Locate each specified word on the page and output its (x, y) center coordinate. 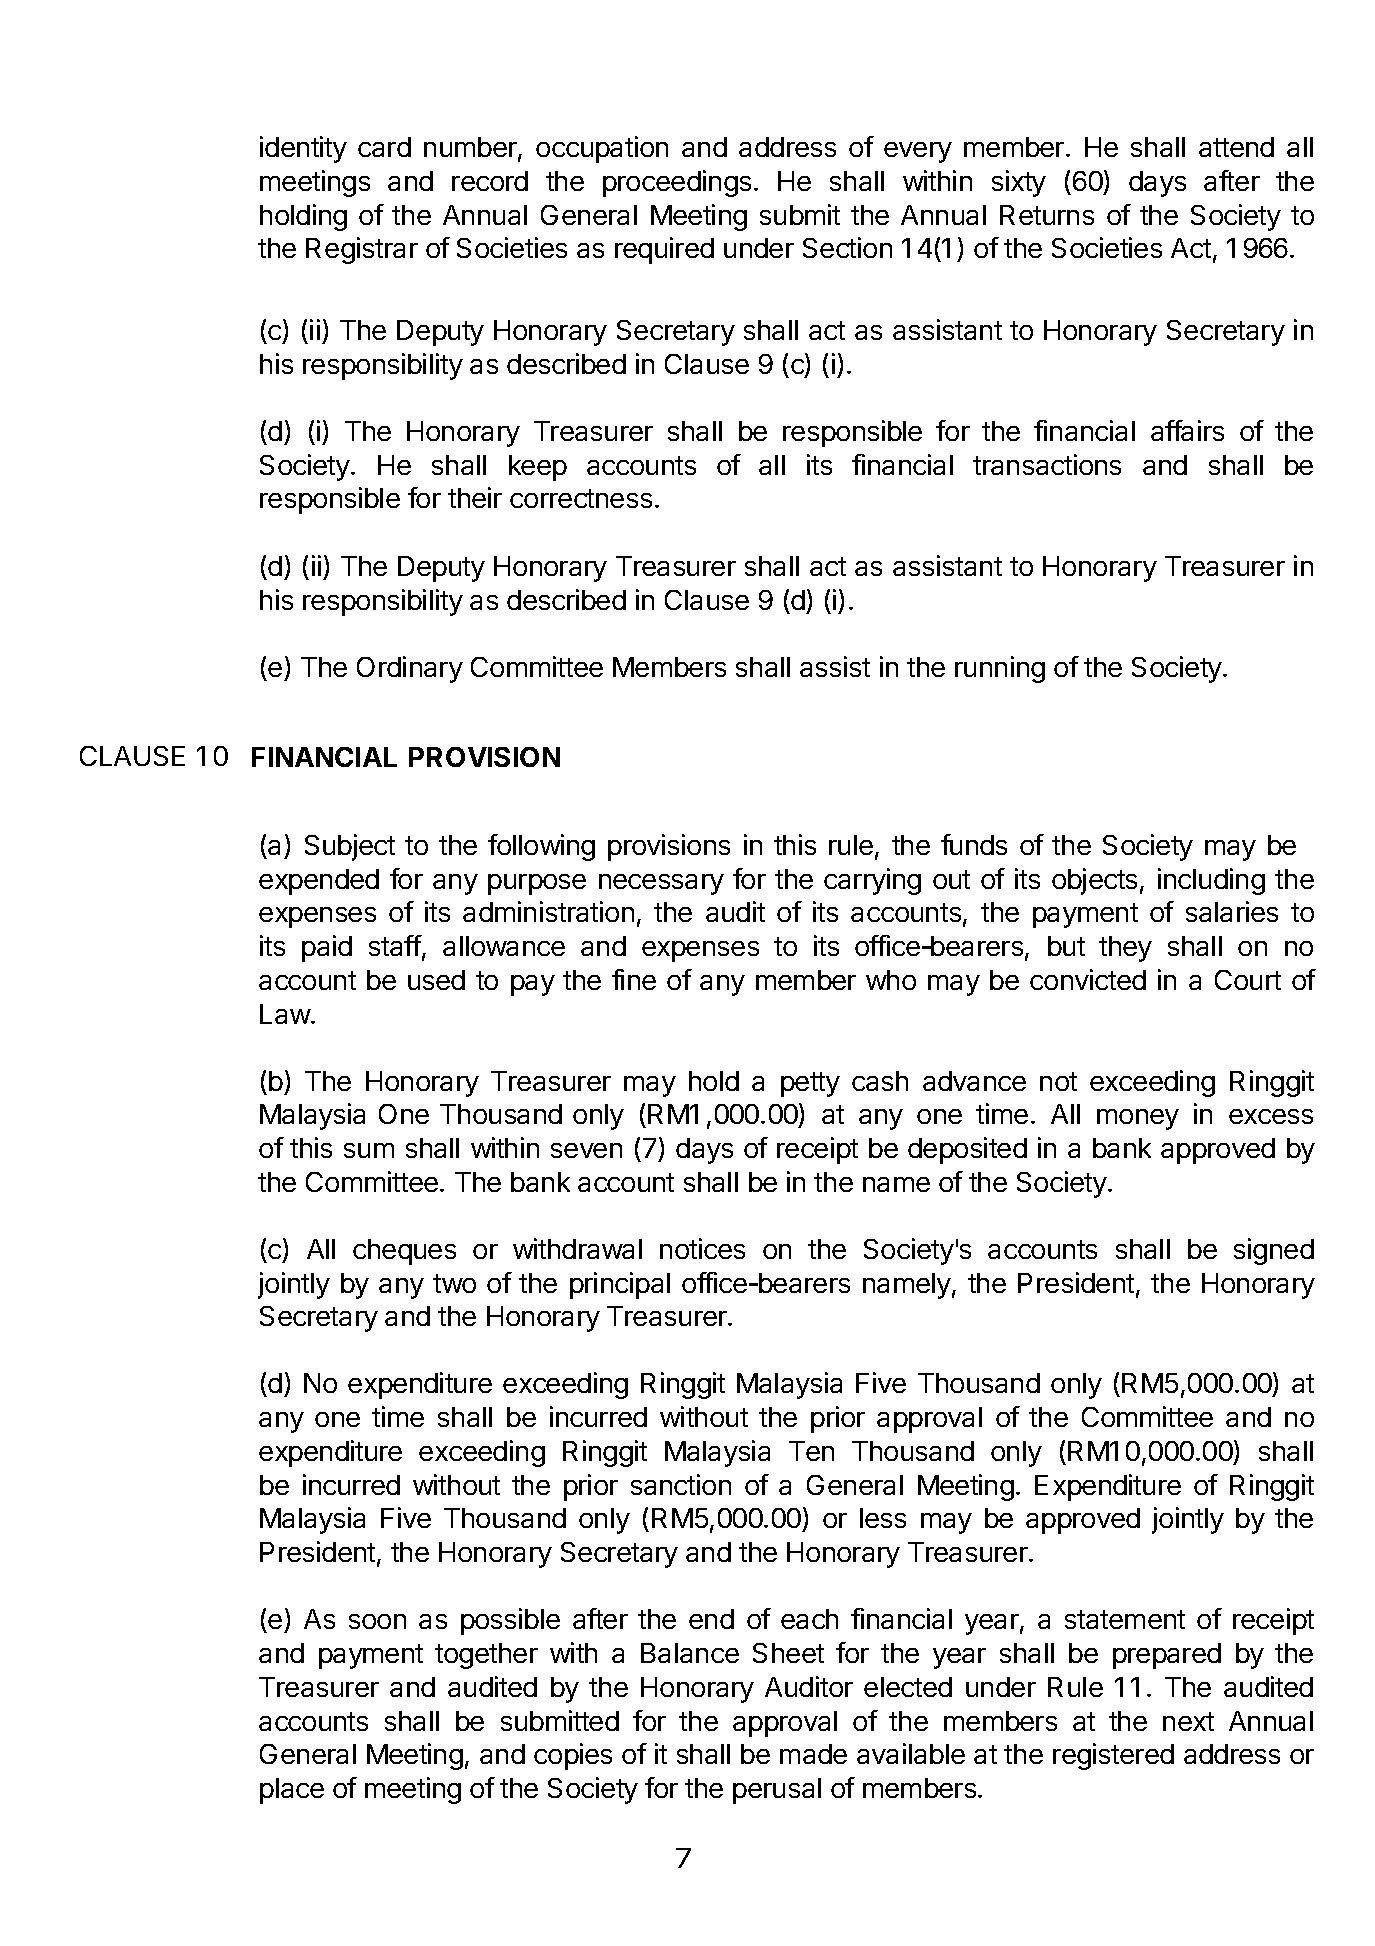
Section (847, 247)
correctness (581, 498)
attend (1236, 147)
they (1125, 949)
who (891, 980)
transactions (1047, 464)
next (1188, 1721)
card (384, 147)
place (292, 1791)
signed (1274, 1251)
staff (395, 945)
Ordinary (410, 669)
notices (702, 1248)
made (813, 1754)
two (454, 1283)
